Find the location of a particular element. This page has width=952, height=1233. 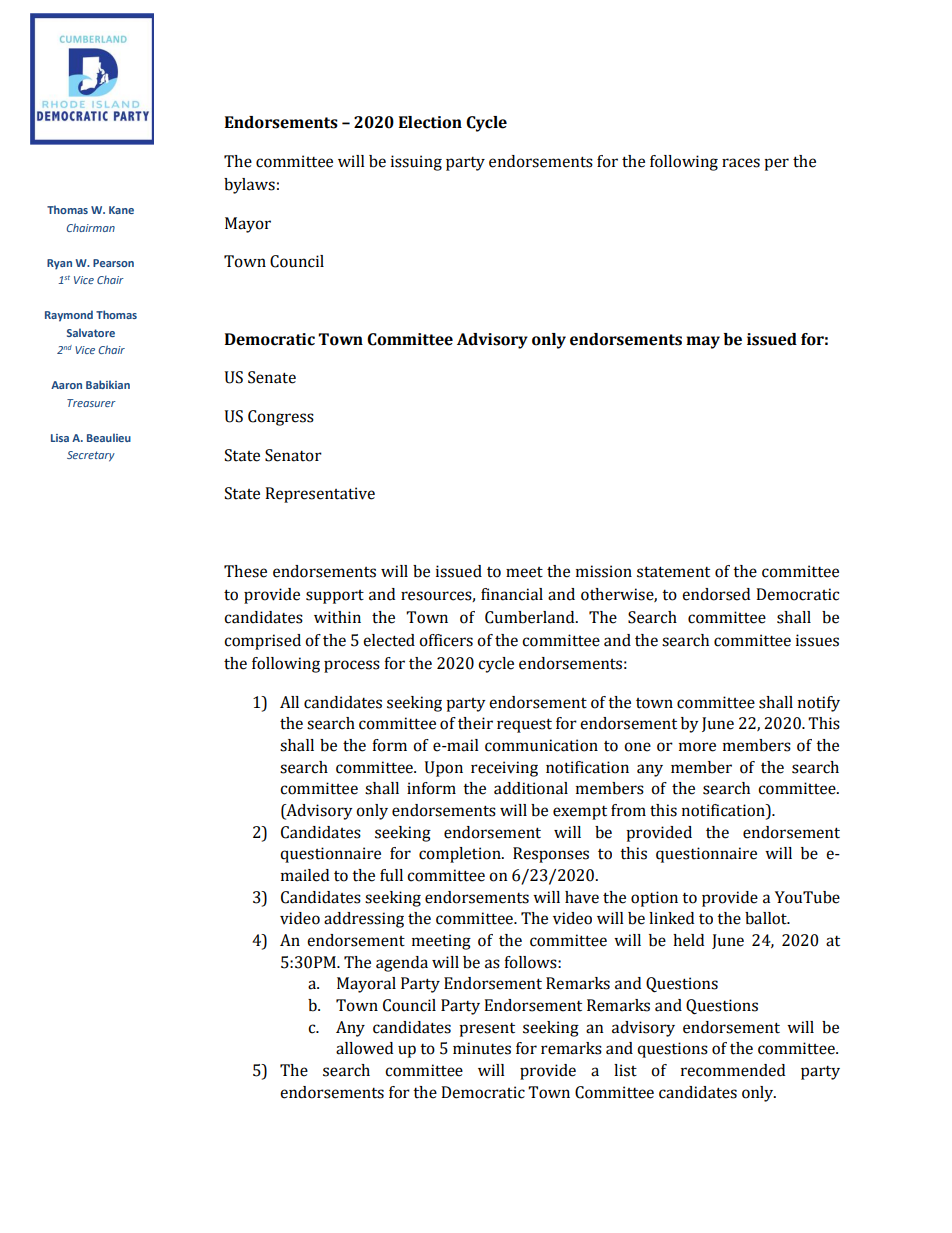

recommended is located at coordinates (733, 1070).
